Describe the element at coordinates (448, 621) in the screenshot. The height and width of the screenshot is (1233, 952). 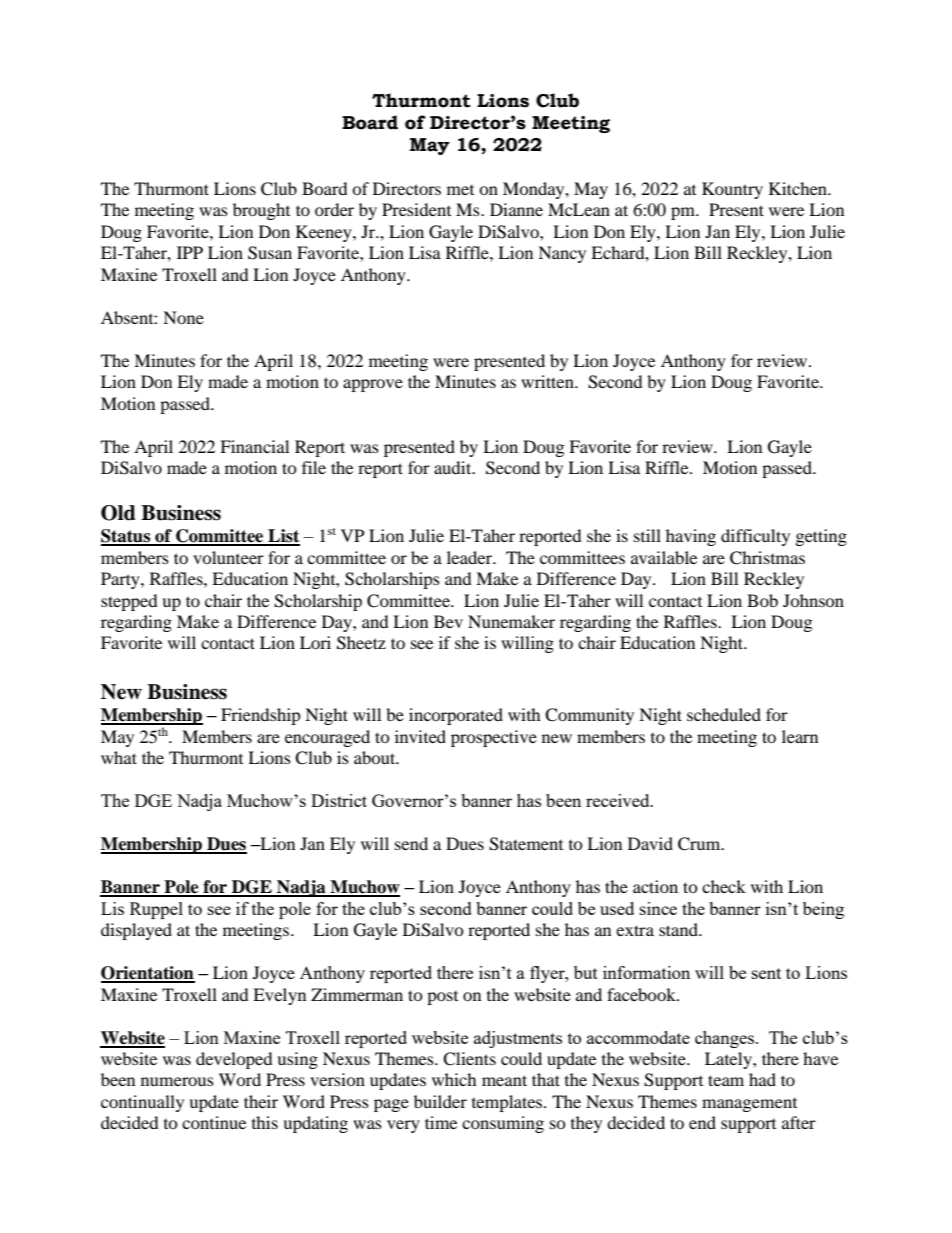
I see `Bev` at that location.
